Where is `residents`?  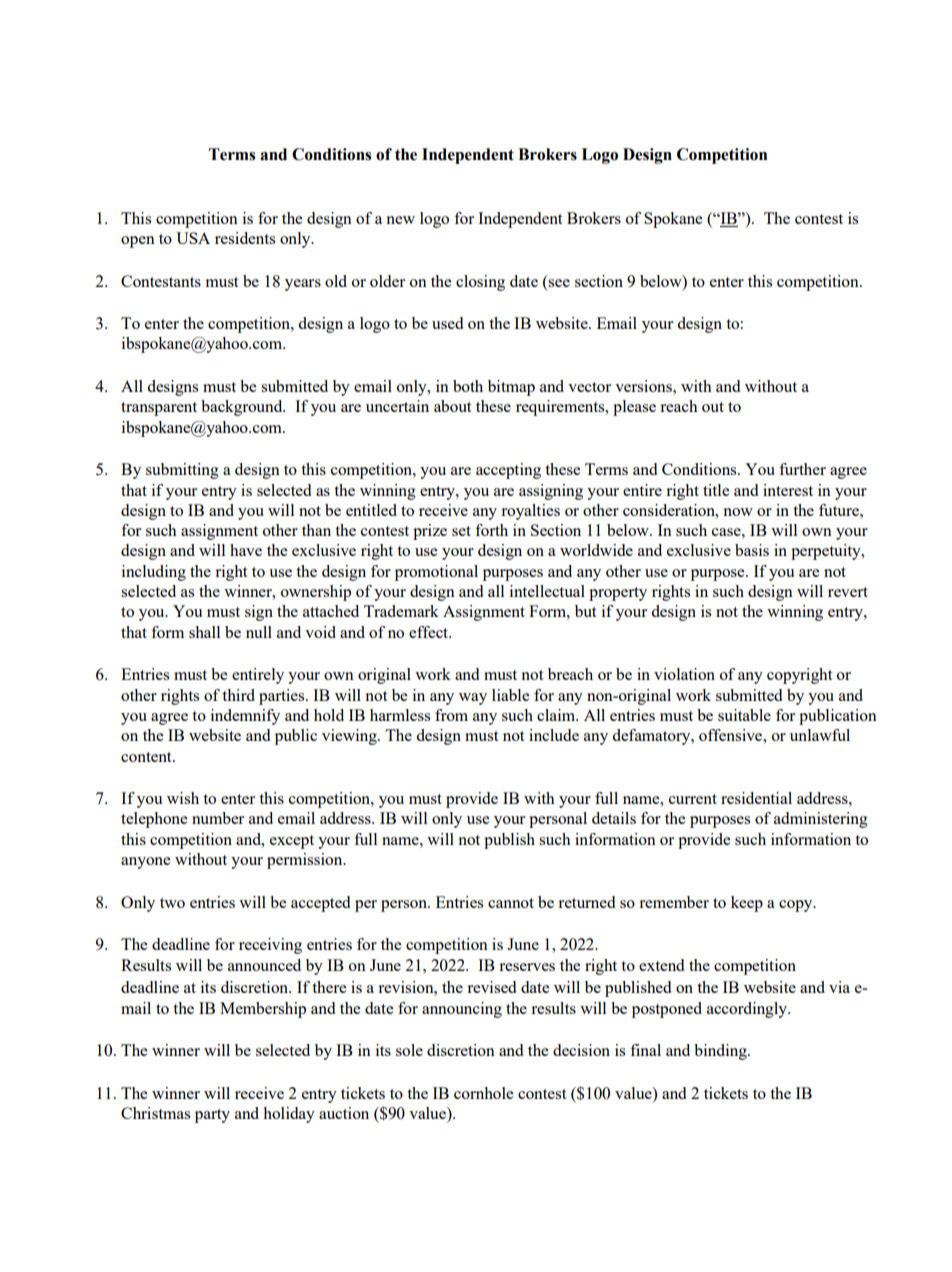 residents is located at coordinates (245, 238).
